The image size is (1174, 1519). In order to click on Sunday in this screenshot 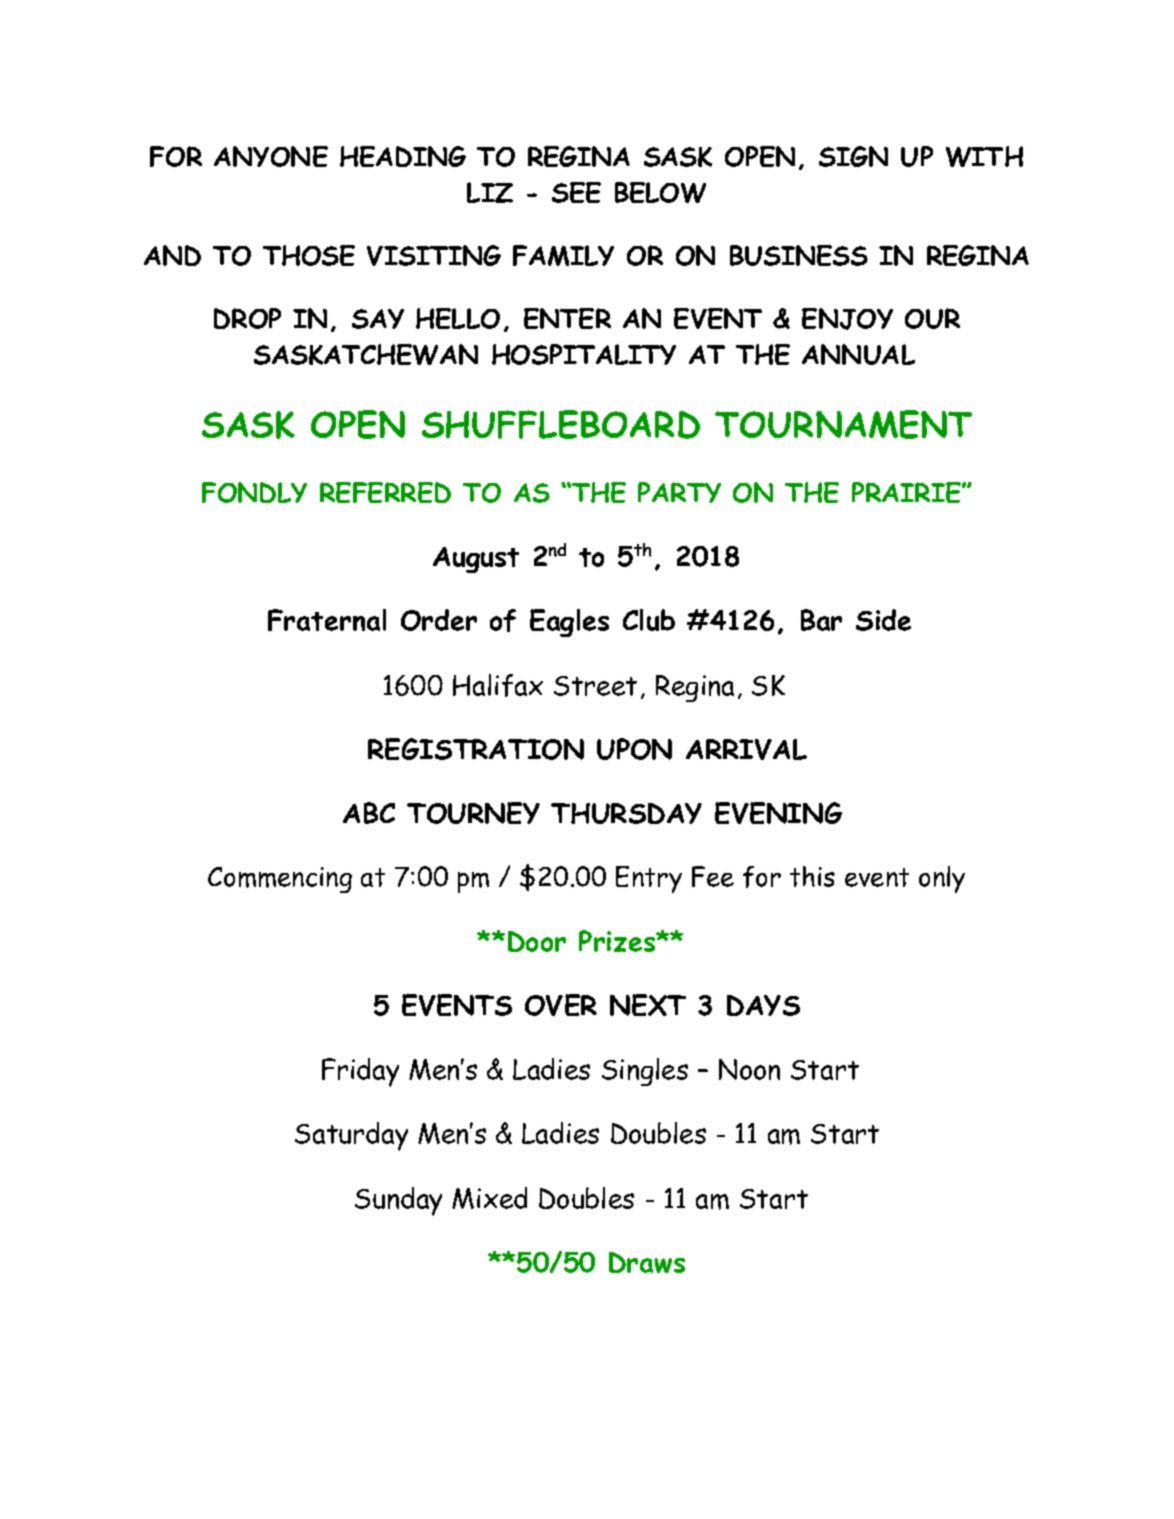, I will do `click(398, 1201)`.
